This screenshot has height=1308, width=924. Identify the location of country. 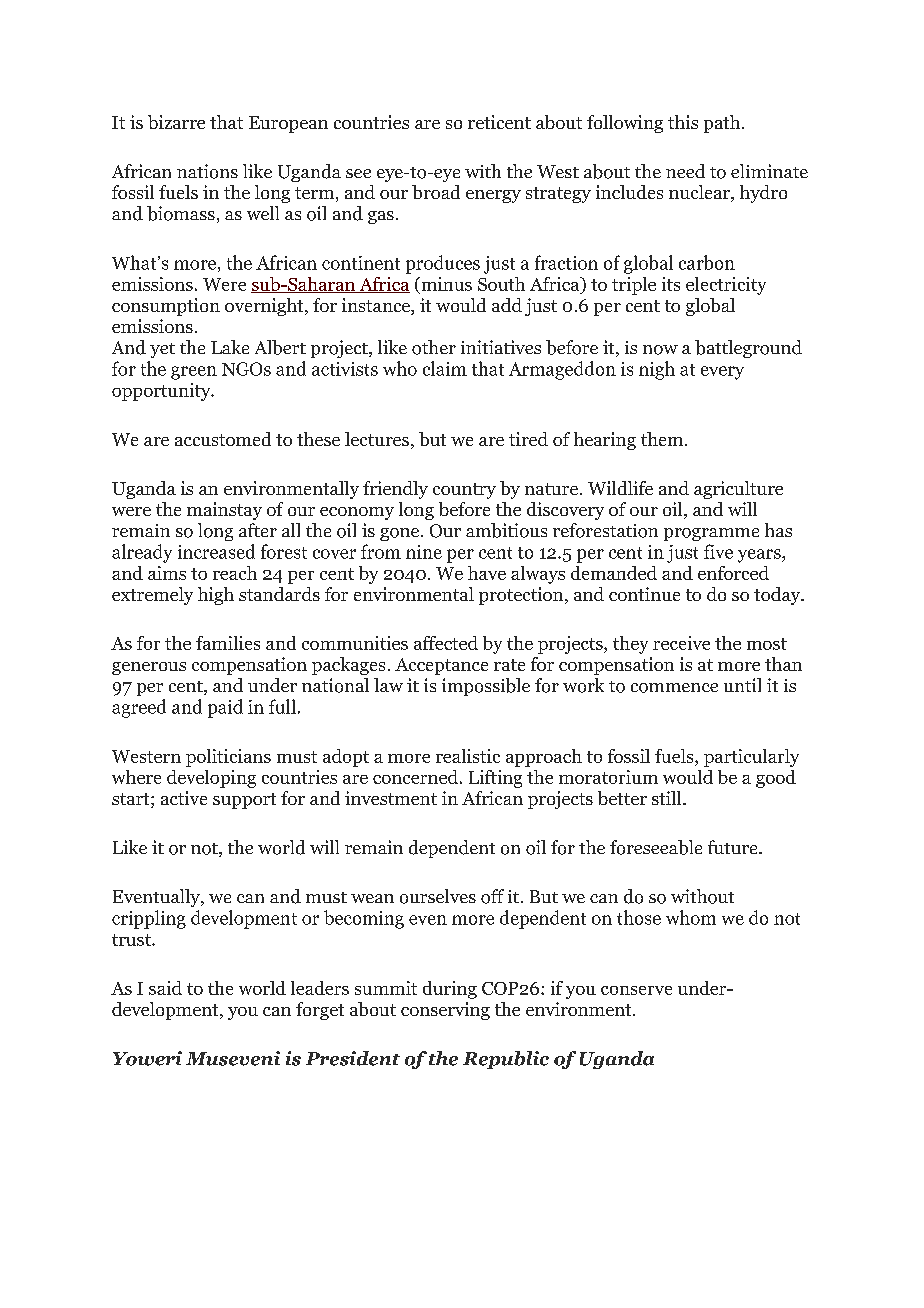
(464, 491).
